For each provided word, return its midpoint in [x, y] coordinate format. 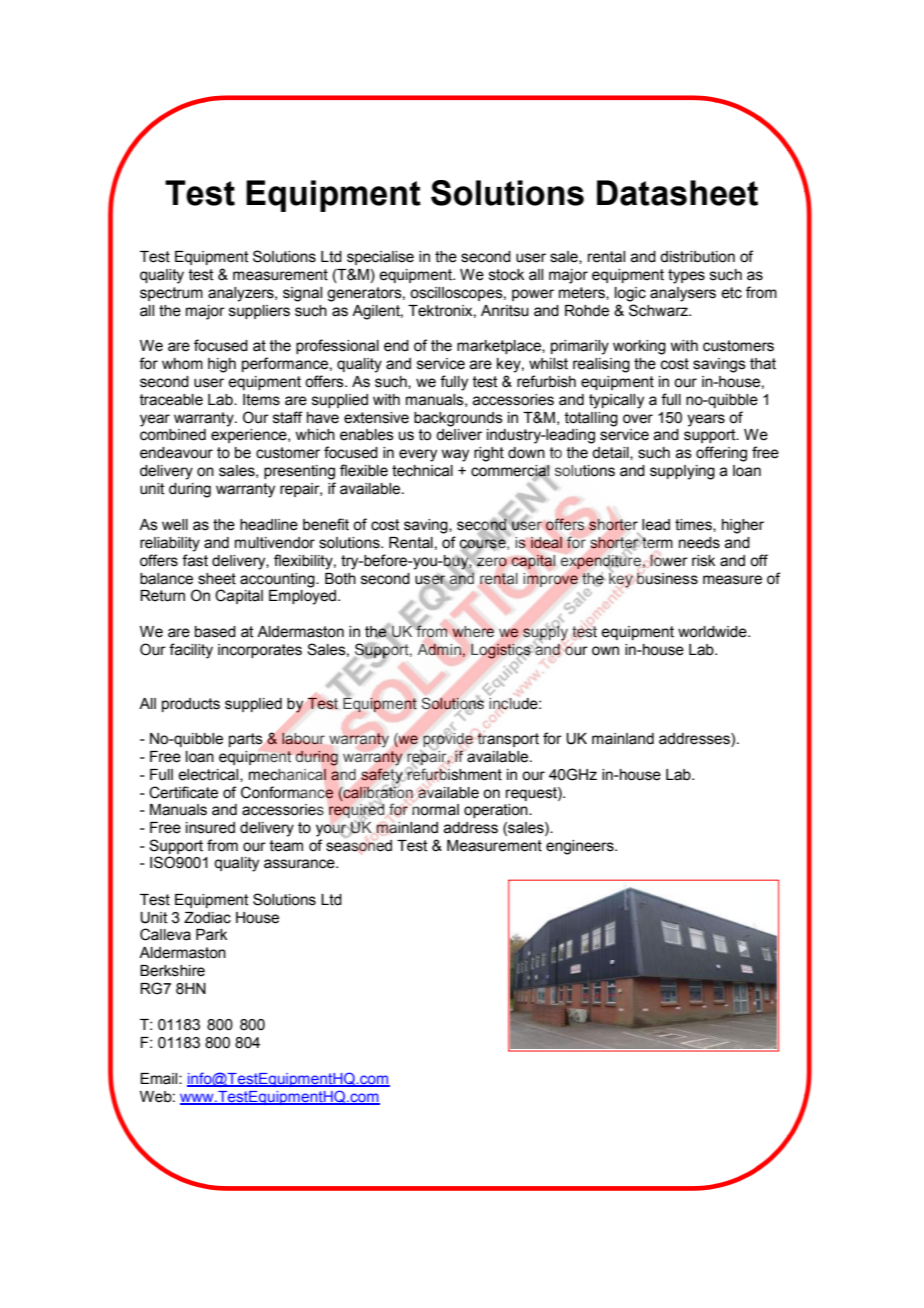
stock [506, 275]
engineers [581, 847]
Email [160, 1079]
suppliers [259, 312]
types [686, 276]
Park [211, 935]
